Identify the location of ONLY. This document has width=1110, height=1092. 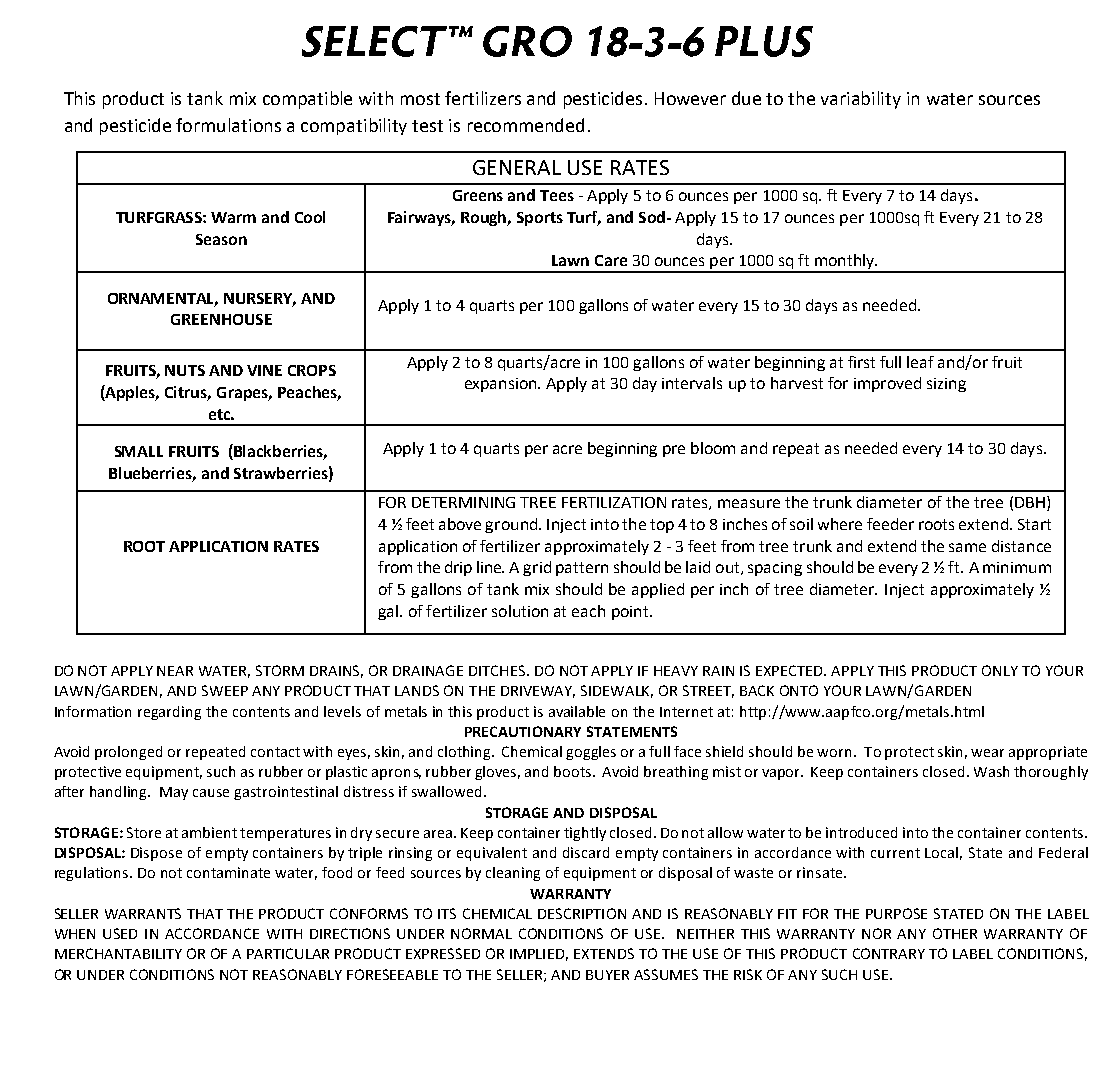
(1000, 670).
